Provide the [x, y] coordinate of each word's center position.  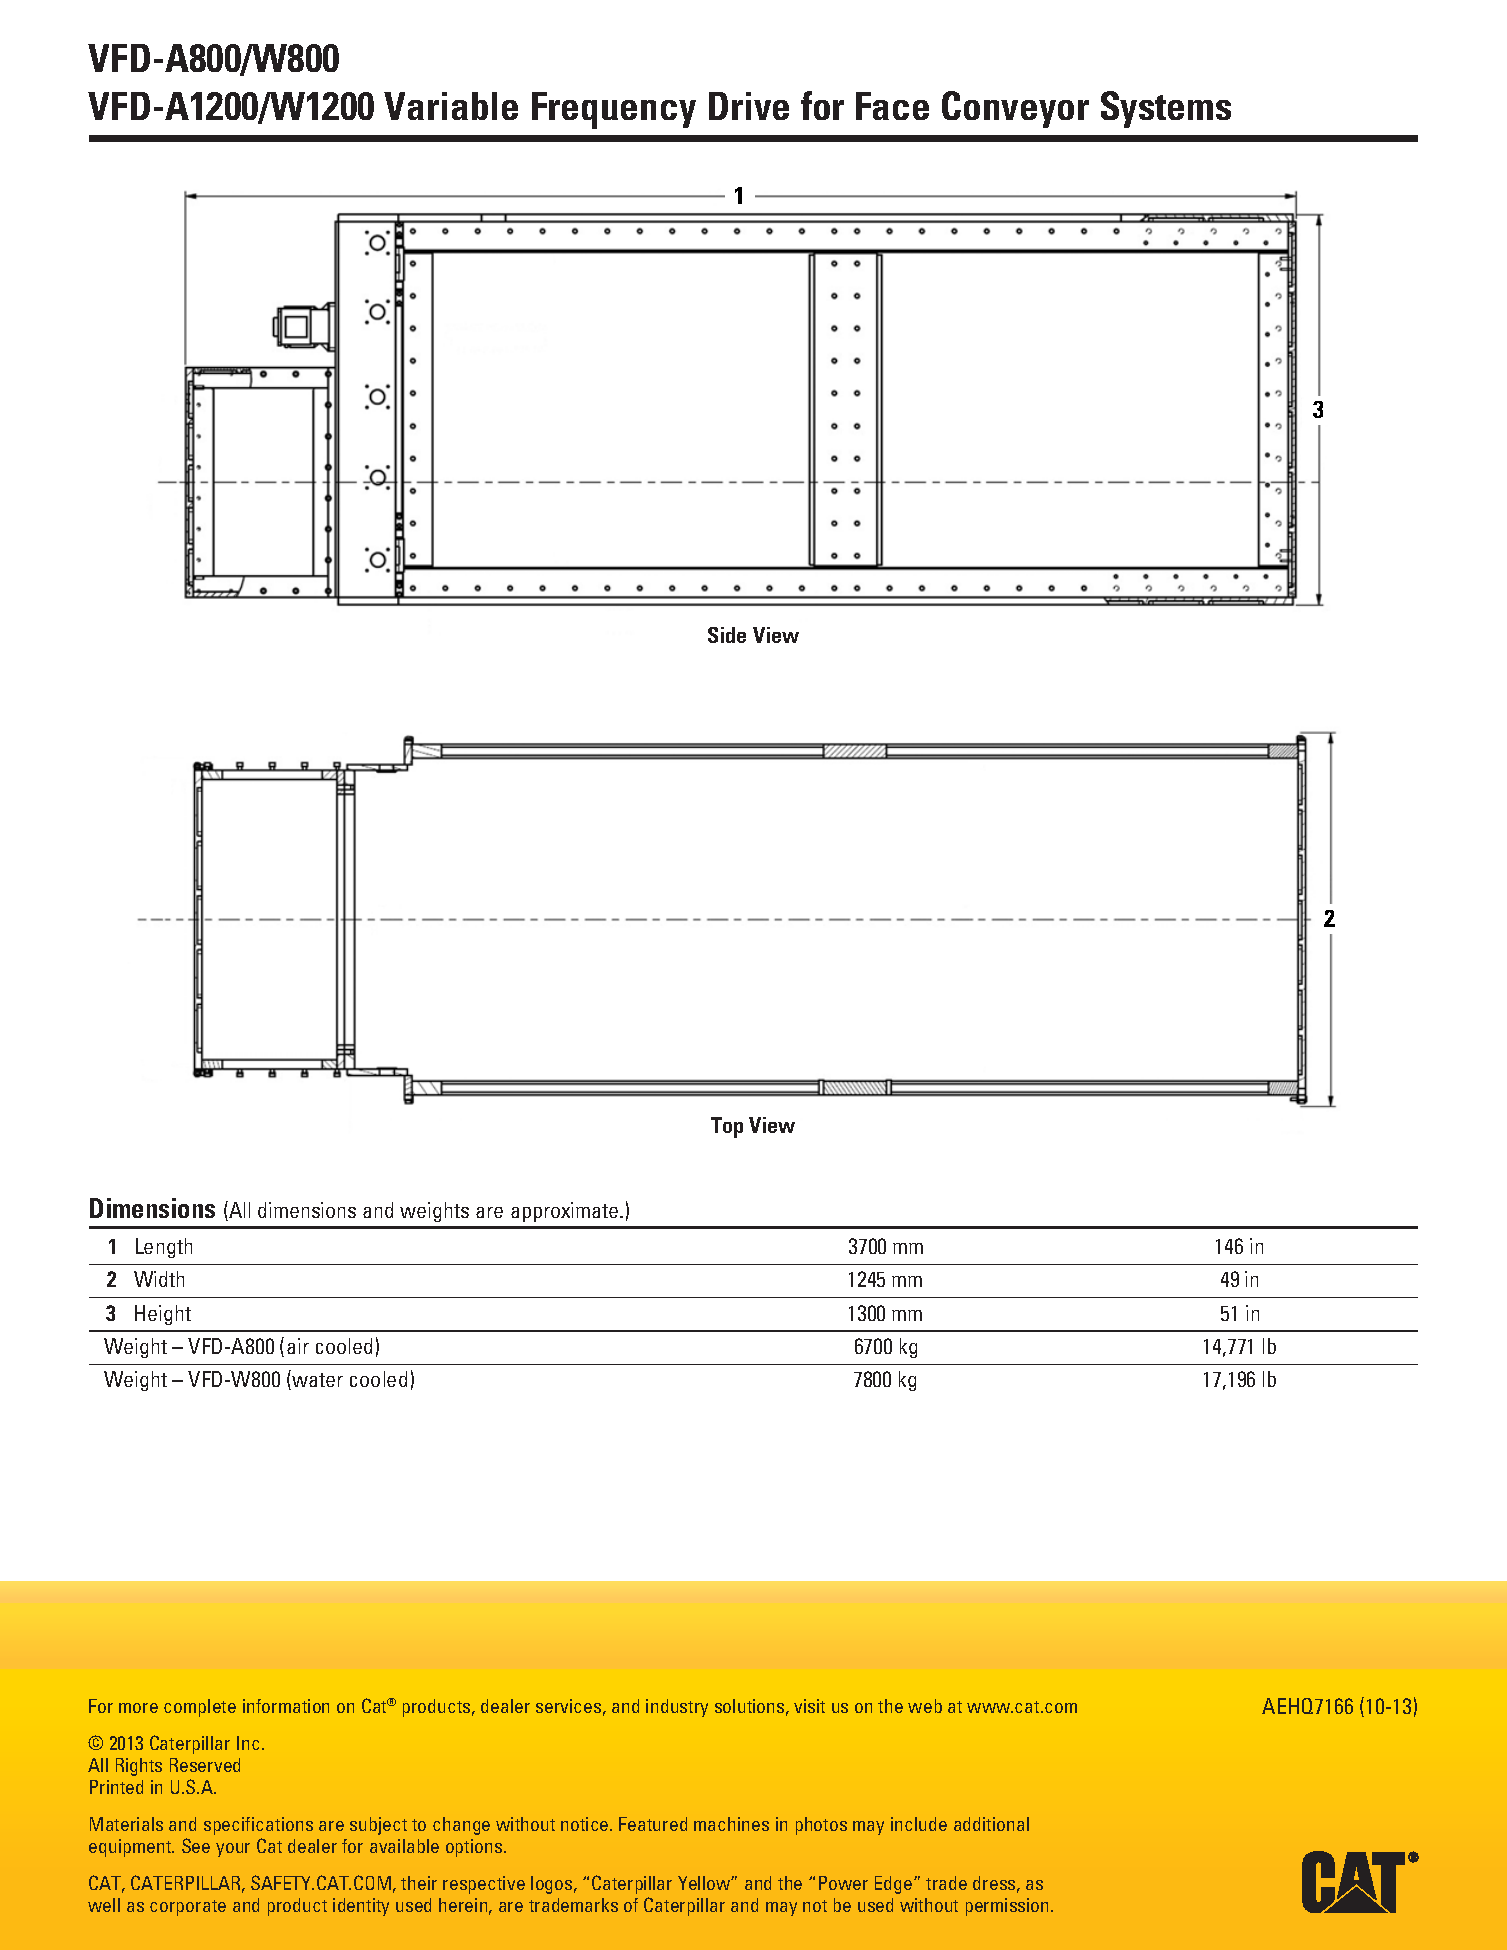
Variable [451, 106]
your [233, 1850]
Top [727, 1127]
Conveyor [1015, 109]
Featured [653, 1824]
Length [164, 1248]
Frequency [614, 110]
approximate [566, 1212]
